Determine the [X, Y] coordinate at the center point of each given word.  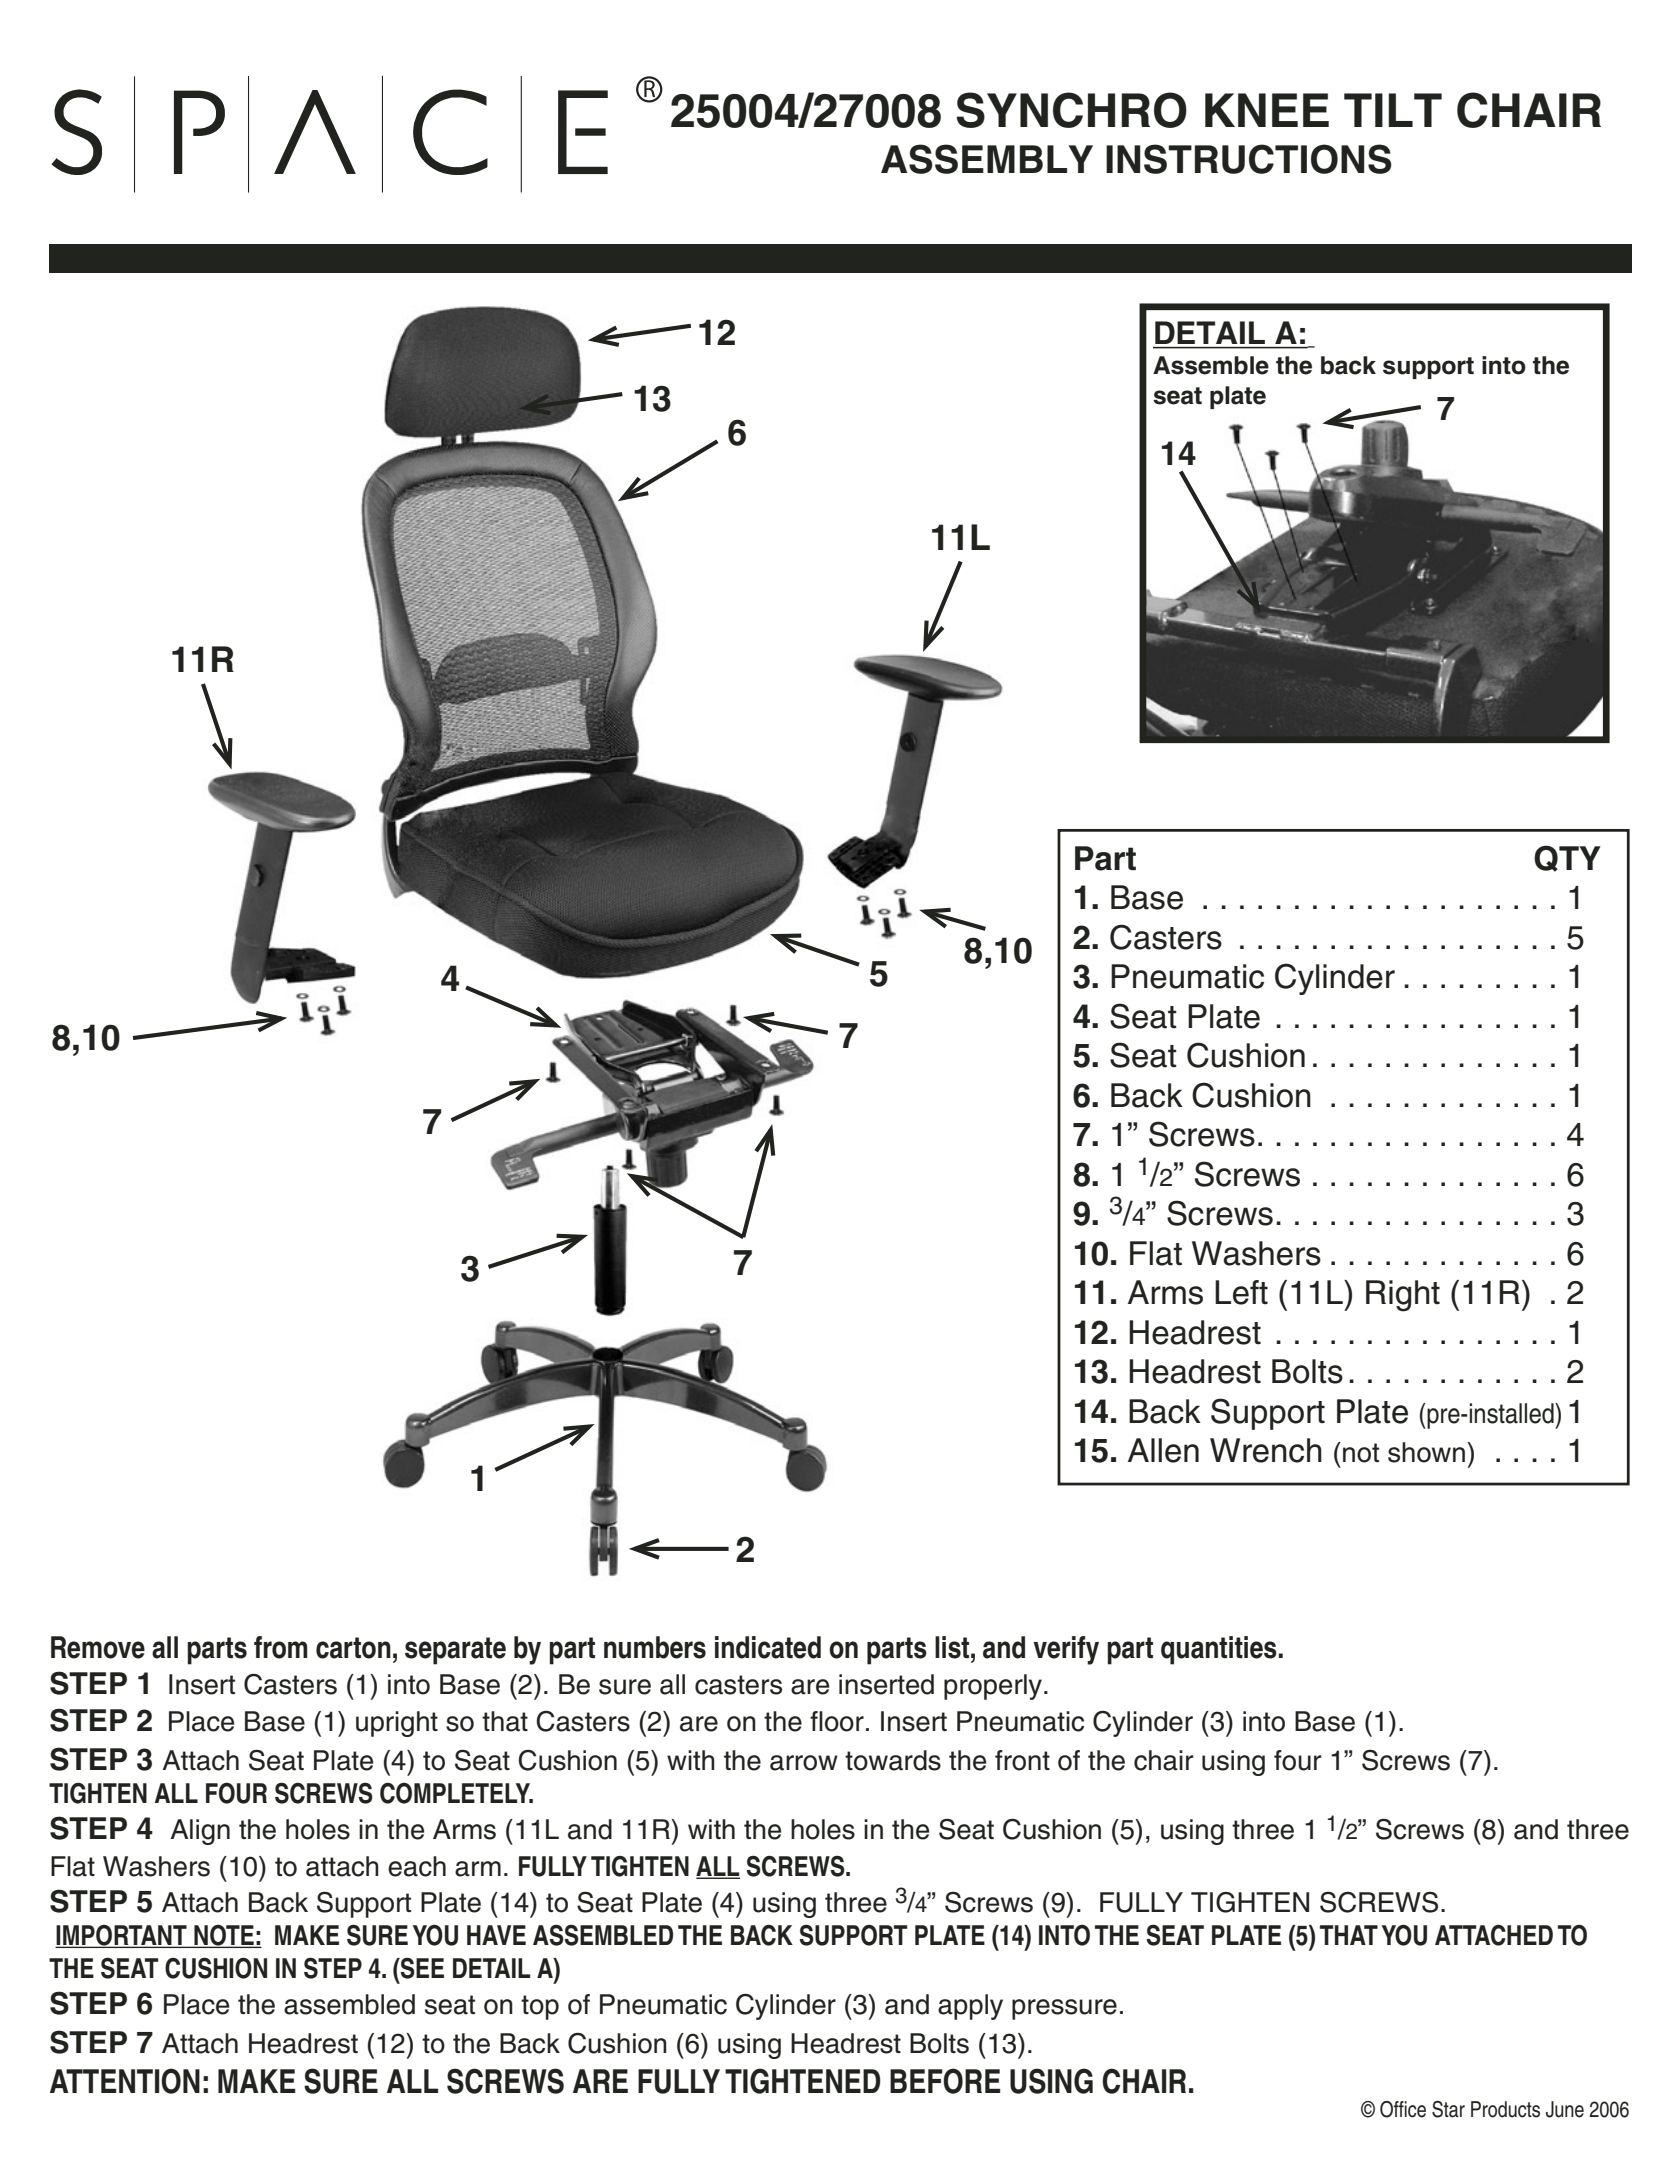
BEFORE [945, 2081]
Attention [125, 2081]
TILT [1393, 110]
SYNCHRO [1071, 110]
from [281, 1647]
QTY [1567, 858]
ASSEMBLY [987, 159]
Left [1241, 1292]
